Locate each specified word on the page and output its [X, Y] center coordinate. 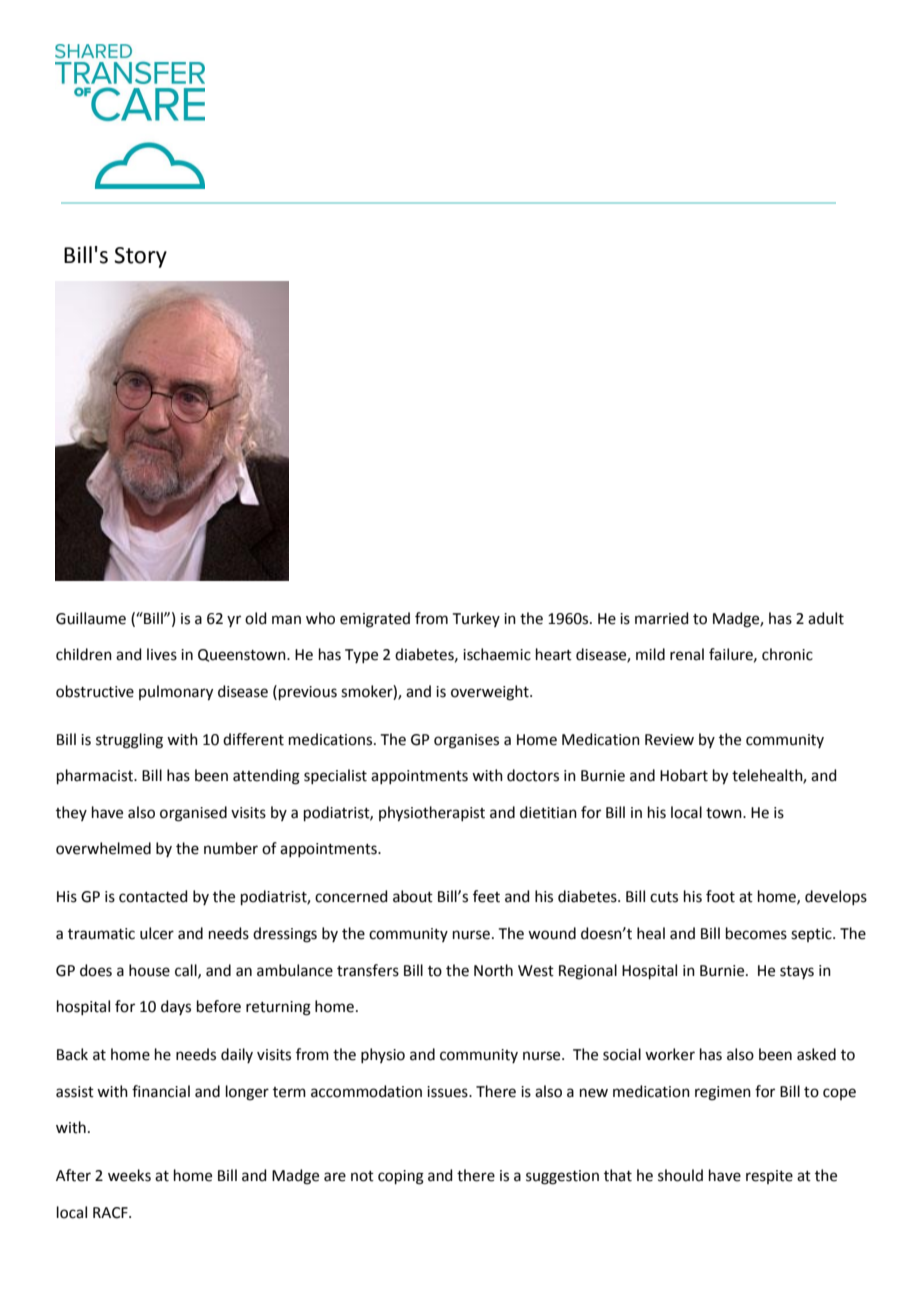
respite [769, 1177]
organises [466, 741]
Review [669, 740]
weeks [129, 1175]
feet [486, 896]
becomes [756, 933]
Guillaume [91, 618]
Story [140, 257]
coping [401, 1177]
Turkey [476, 619]
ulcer [157, 933]
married [662, 618]
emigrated [375, 620]
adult [826, 618]
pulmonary [176, 693]
